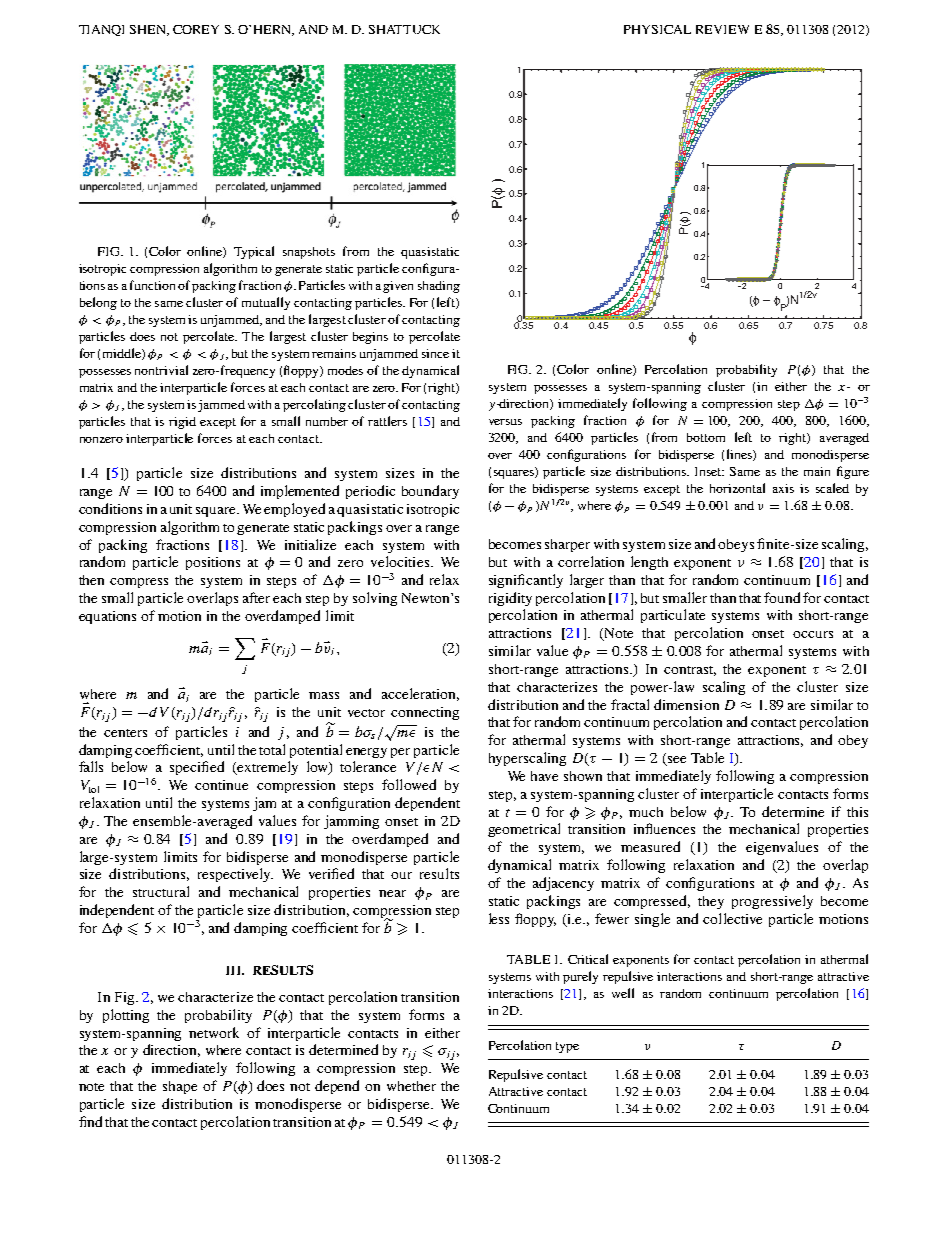 The image size is (952, 1233). What do you see at coordinates (411, 1086) in the screenshot?
I see `whether` at bounding box center [411, 1086].
